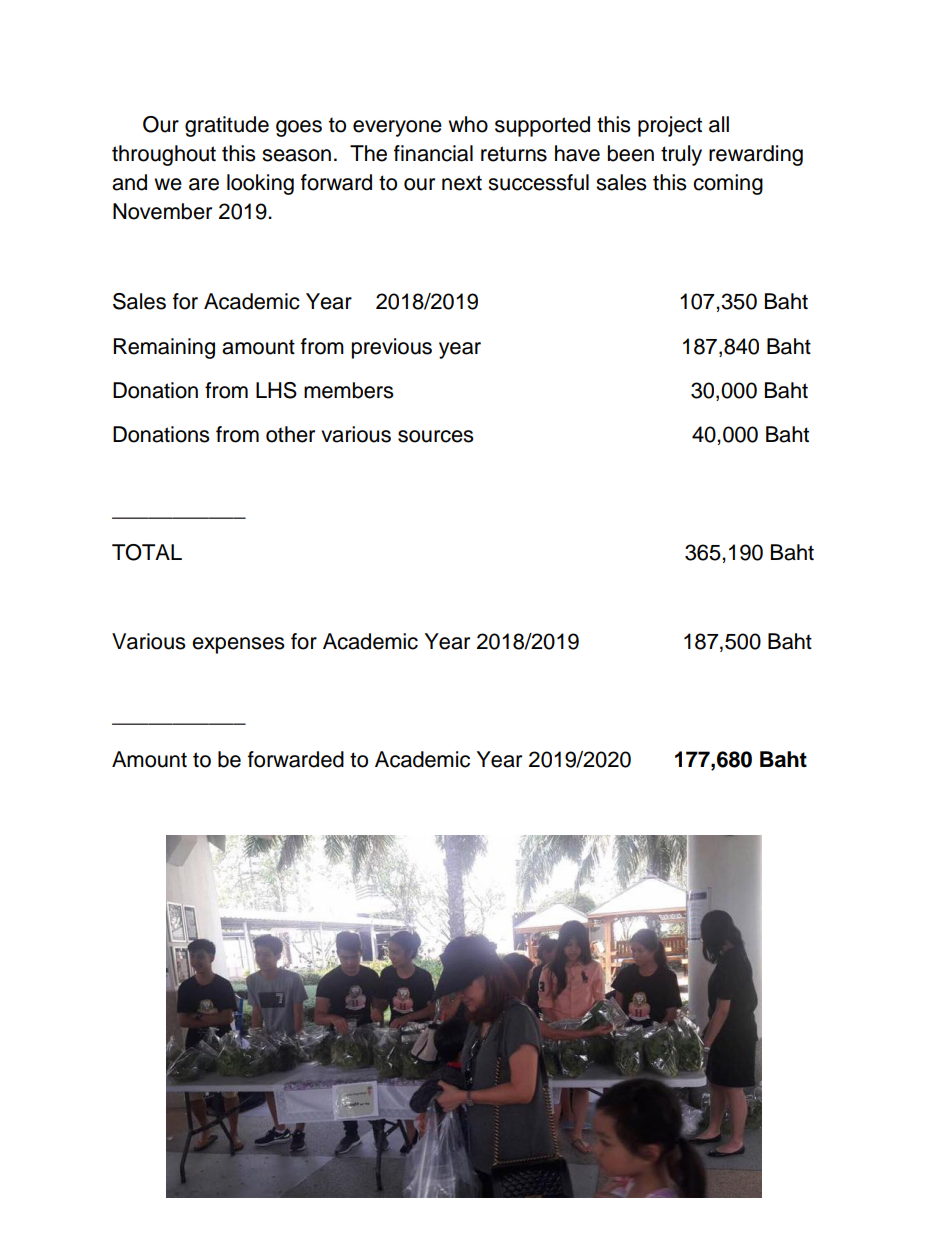  Describe the element at coordinates (147, 552) in the document. I see `TOTAL` at that location.
